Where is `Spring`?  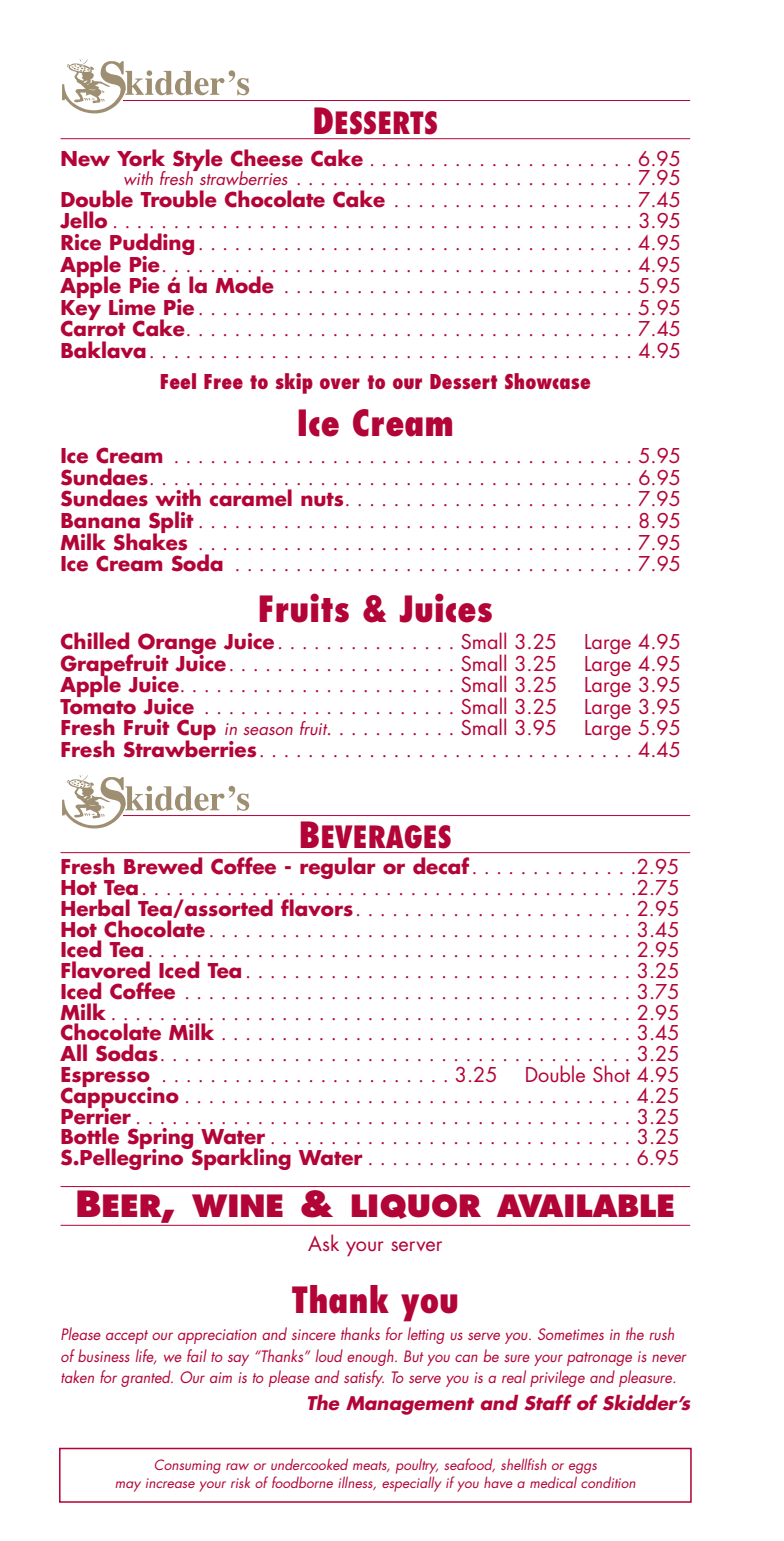 Spring is located at coordinates (161, 1140).
